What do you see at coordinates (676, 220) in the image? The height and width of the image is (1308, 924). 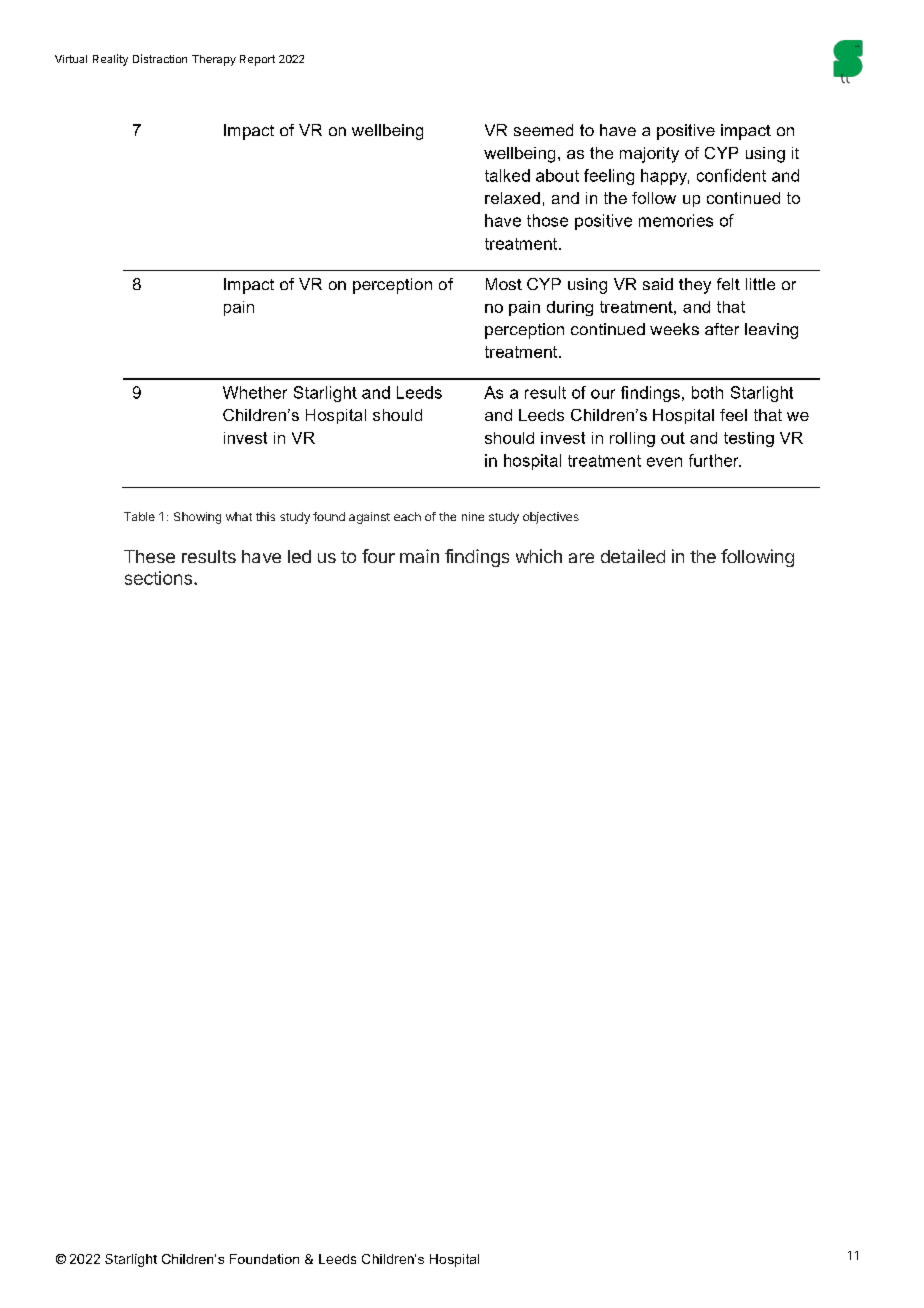 I see `memories` at bounding box center [676, 220].
